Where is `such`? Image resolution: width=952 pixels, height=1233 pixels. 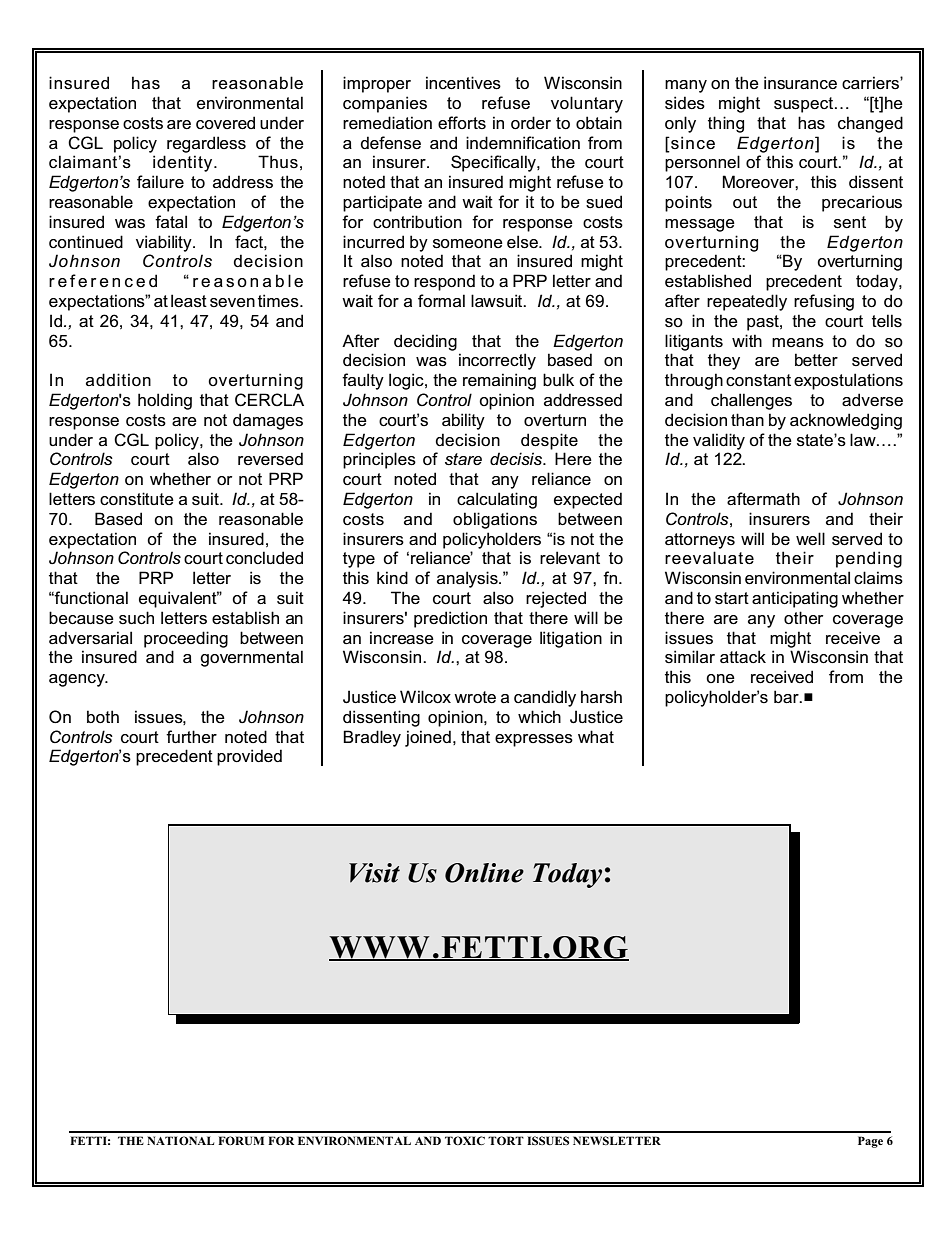 such is located at coordinates (136, 618).
